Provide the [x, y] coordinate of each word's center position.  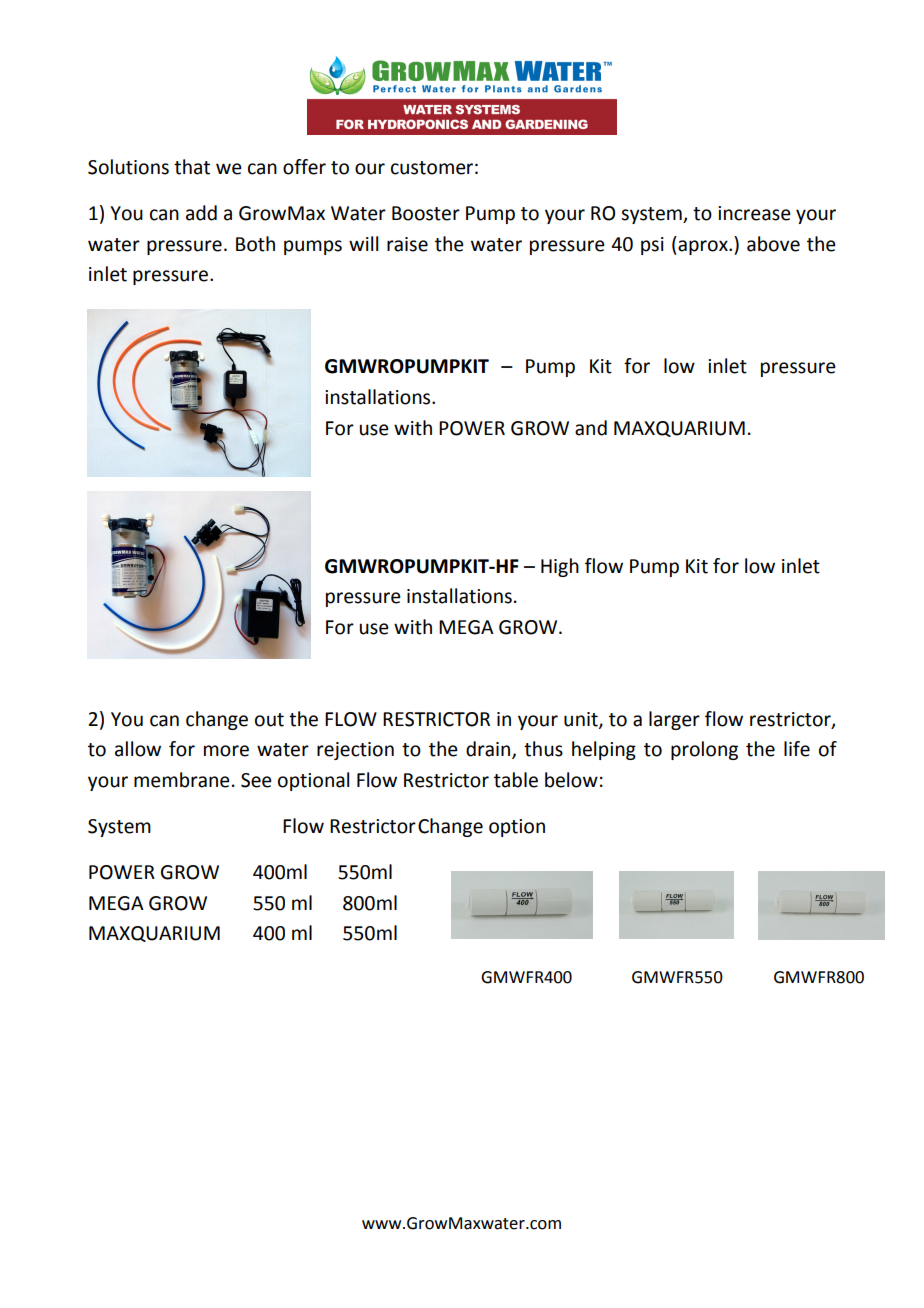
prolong [704, 750]
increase [754, 213]
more [226, 751]
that [192, 167]
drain [489, 750]
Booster [426, 213]
